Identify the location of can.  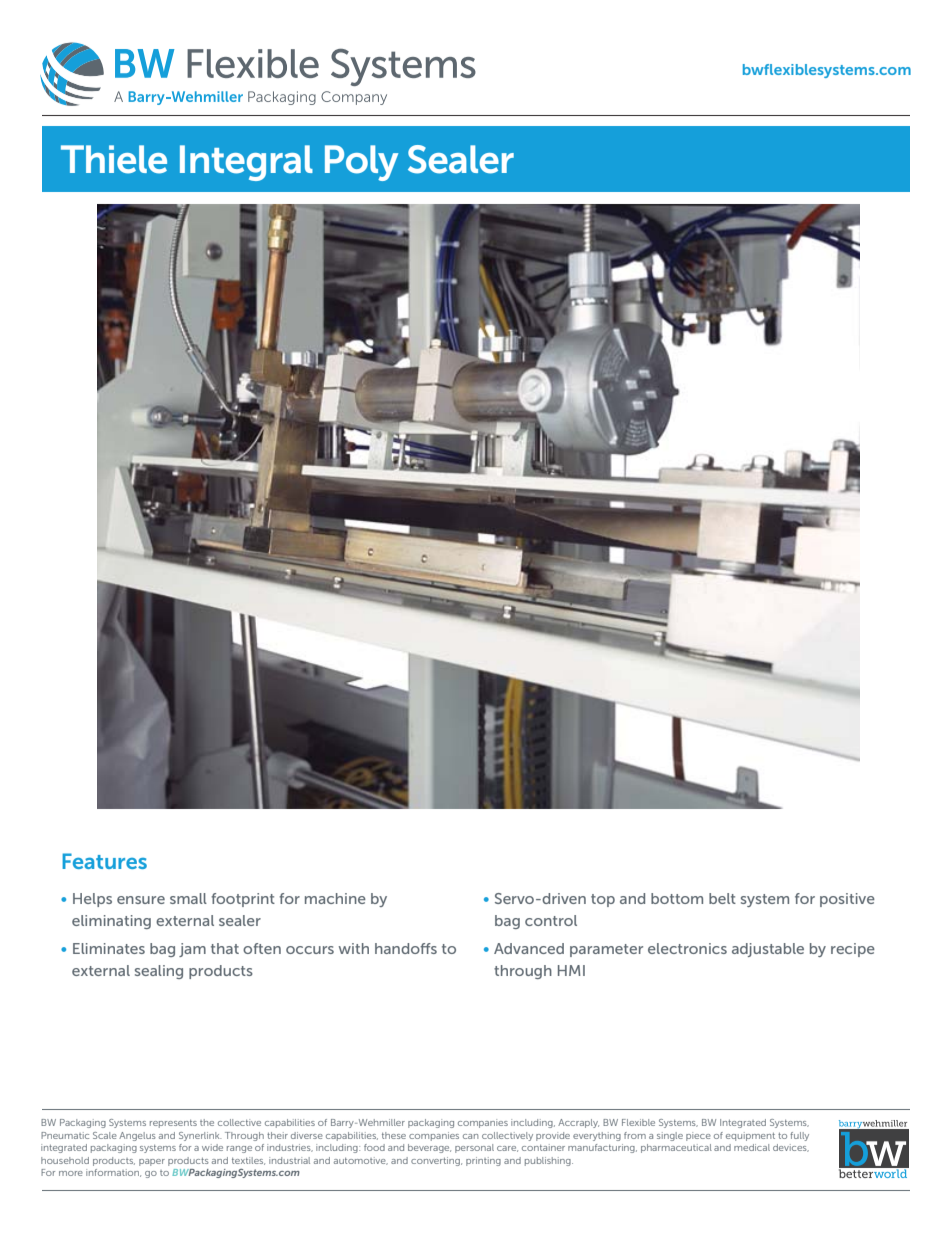
(470, 1136).
